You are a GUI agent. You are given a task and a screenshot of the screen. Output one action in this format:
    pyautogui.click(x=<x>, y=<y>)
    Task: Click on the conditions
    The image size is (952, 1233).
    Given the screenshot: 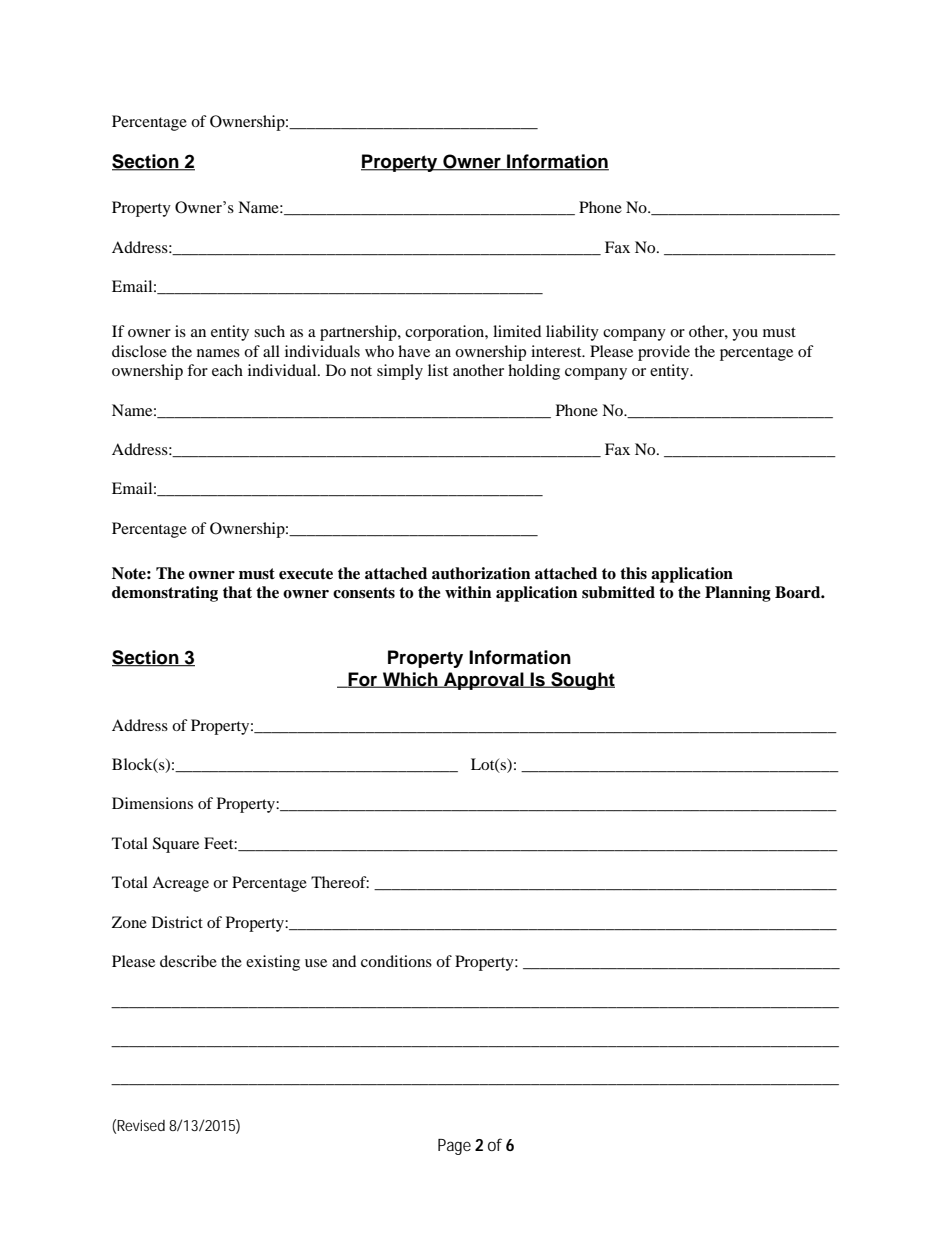 What is the action you would take?
    pyautogui.click(x=396, y=961)
